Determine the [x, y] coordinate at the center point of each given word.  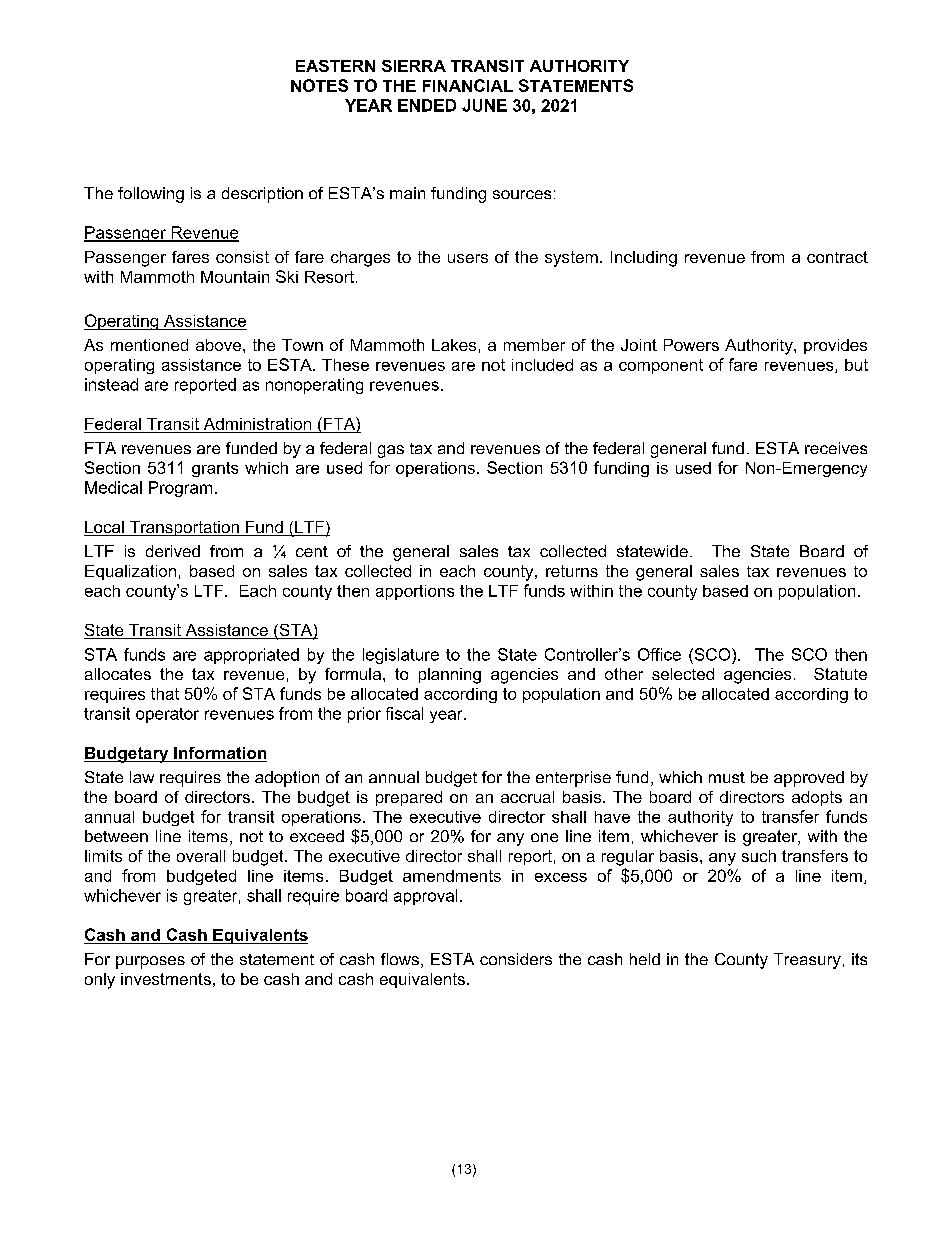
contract [837, 257]
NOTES [319, 85]
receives [836, 448]
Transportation [184, 528]
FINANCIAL [468, 85]
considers [516, 959]
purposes [150, 962]
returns [572, 571]
